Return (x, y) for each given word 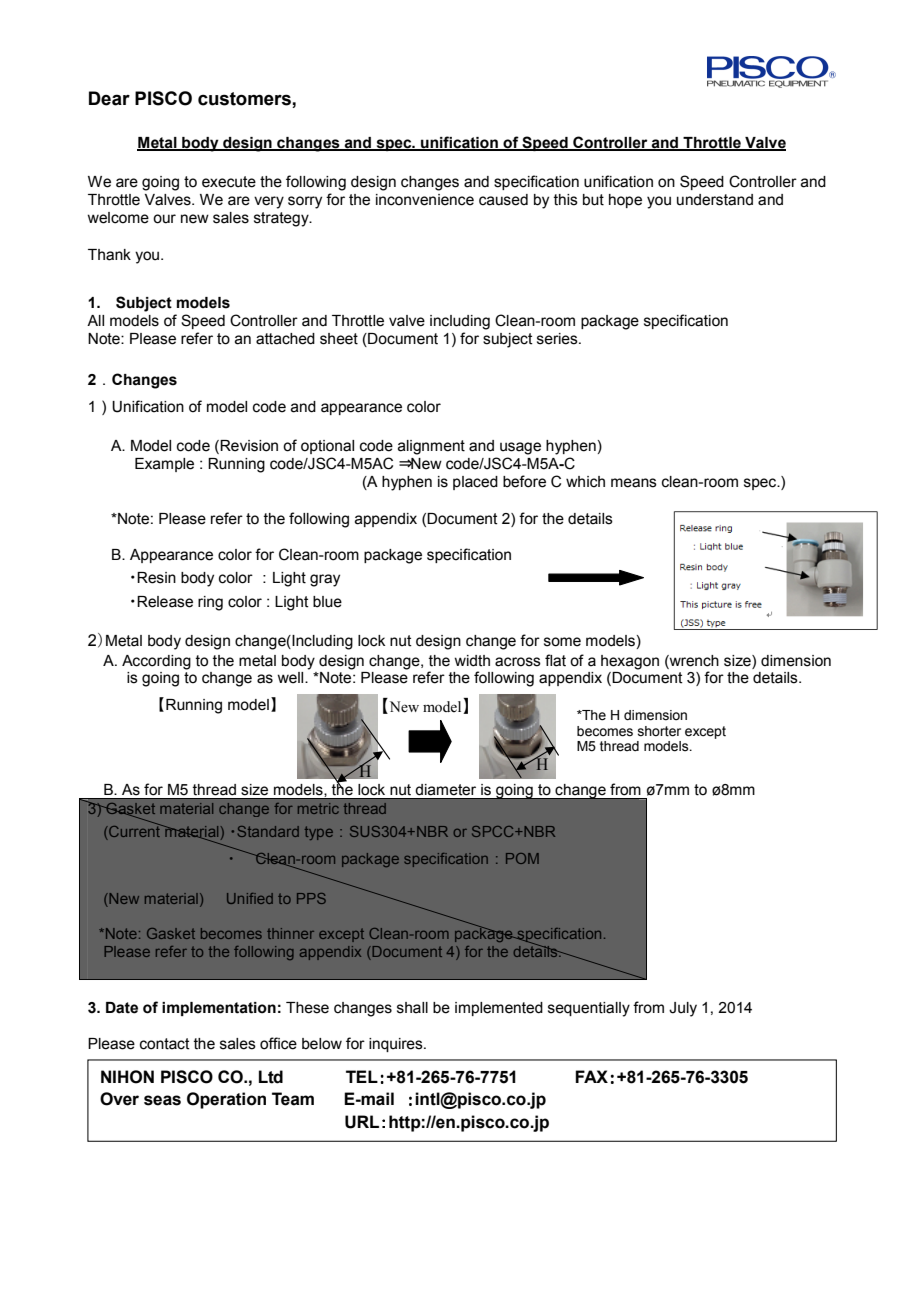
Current (135, 831)
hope (625, 201)
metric (318, 808)
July (683, 1009)
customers (245, 100)
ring (210, 603)
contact (165, 1044)
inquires (397, 1045)
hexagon (630, 662)
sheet (339, 339)
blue (327, 602)
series (558, 339)
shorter (659, 731)
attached (285, 339)
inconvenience (425, 200)
